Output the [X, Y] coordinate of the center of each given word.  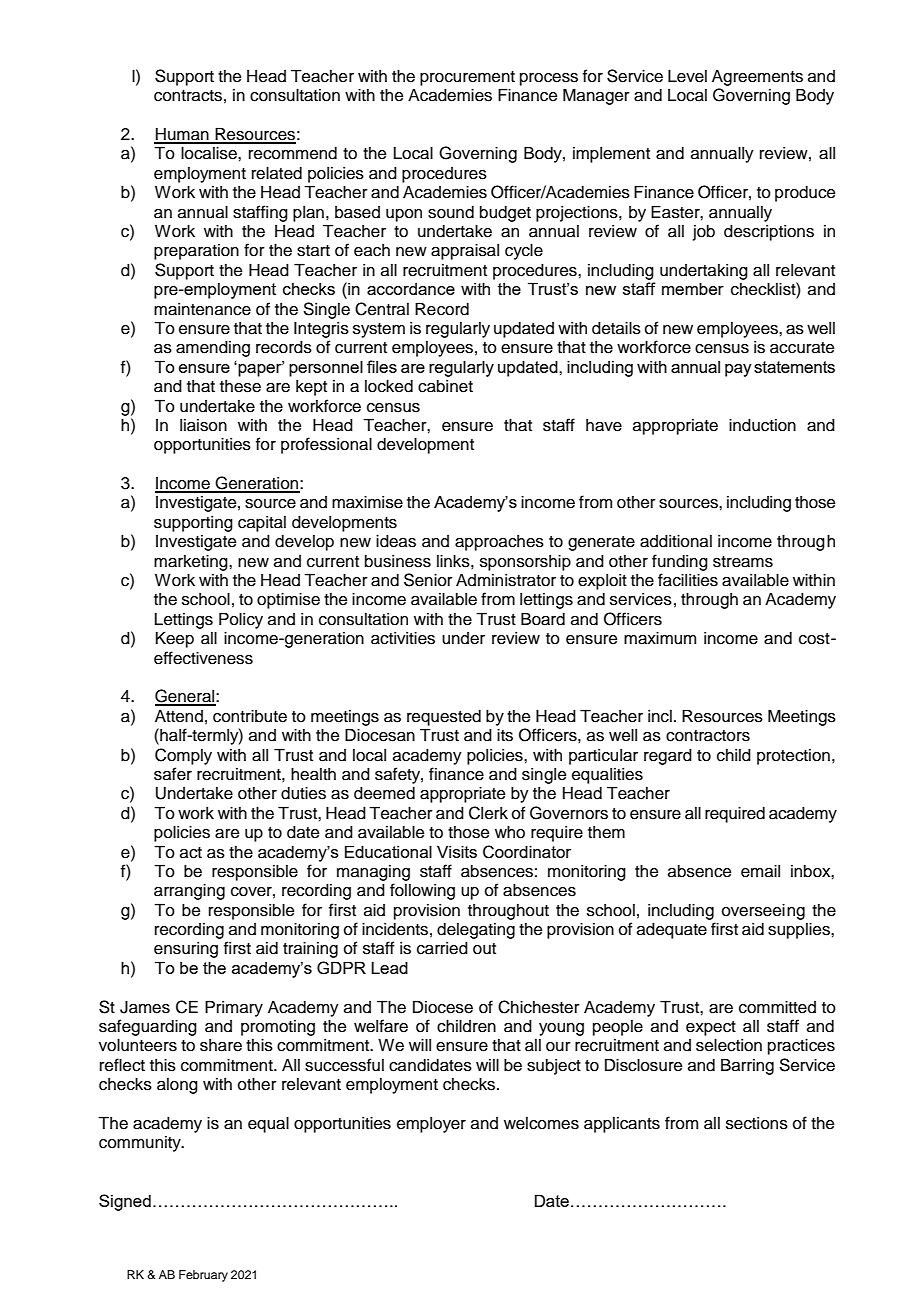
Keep [175, 639]
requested [444, 718]
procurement [467, 78]
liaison [203, 425]
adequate [672, 930]
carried [442, 948]
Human [182, 135]
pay [738, 370]
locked [389, 386]
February [203, 1276]
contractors [708, 736]
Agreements [757, 78]
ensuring [186, 950]
